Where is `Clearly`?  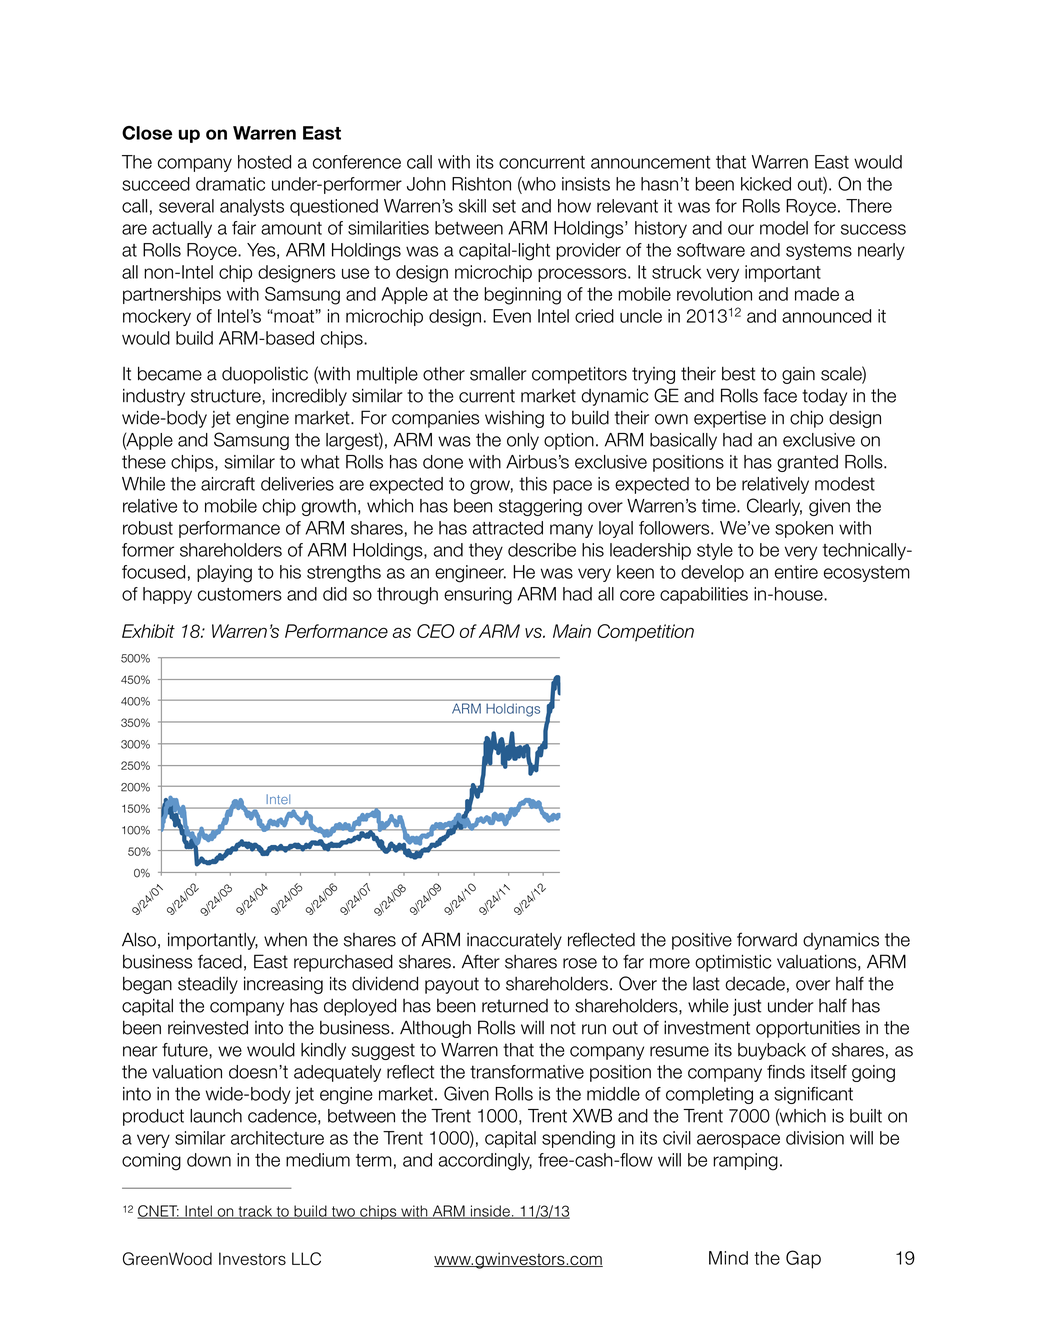 Clearly is located at coordinates (774, 507).
